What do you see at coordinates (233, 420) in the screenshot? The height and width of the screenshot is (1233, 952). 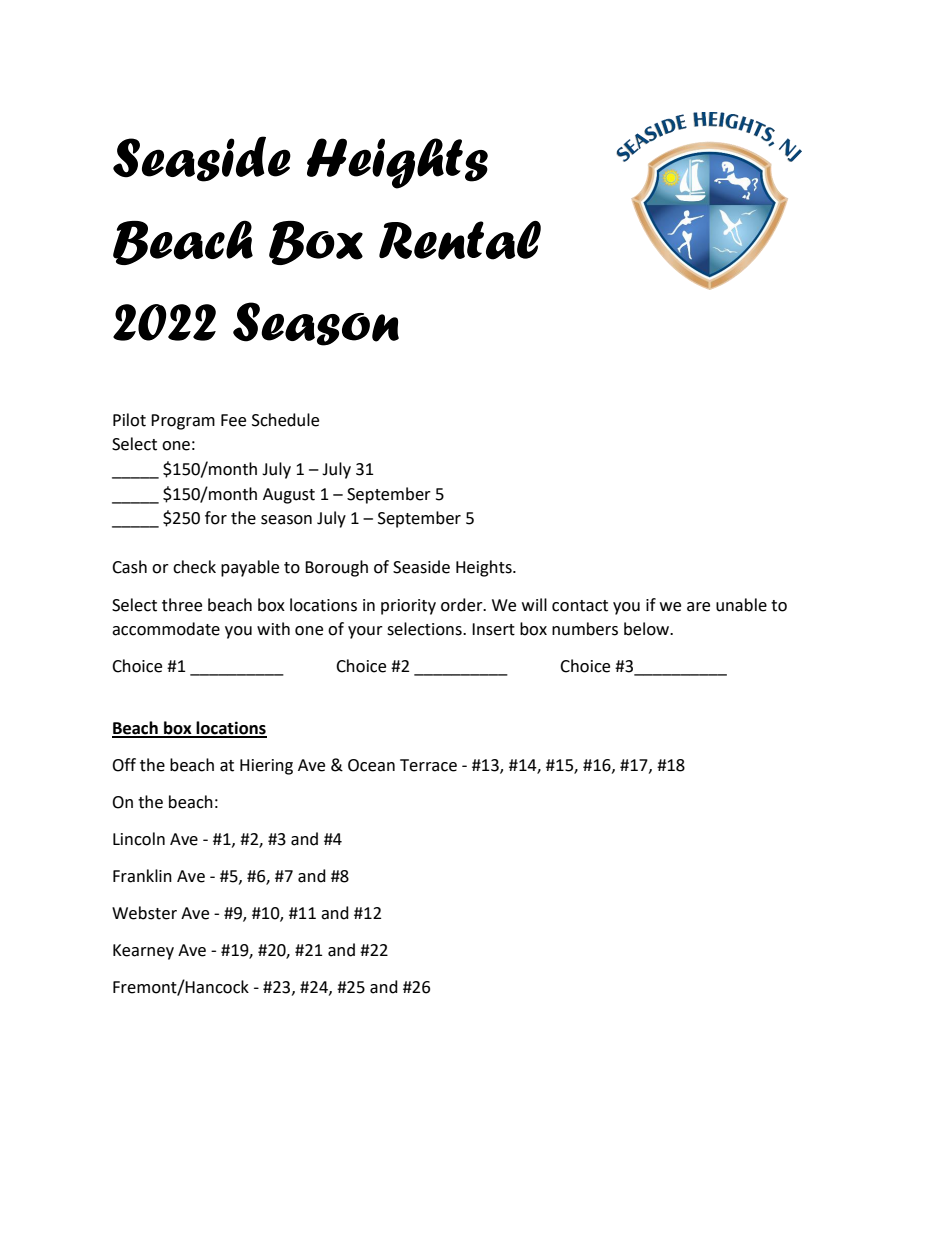 I see `Fee` at bounding box center [233, 420].
